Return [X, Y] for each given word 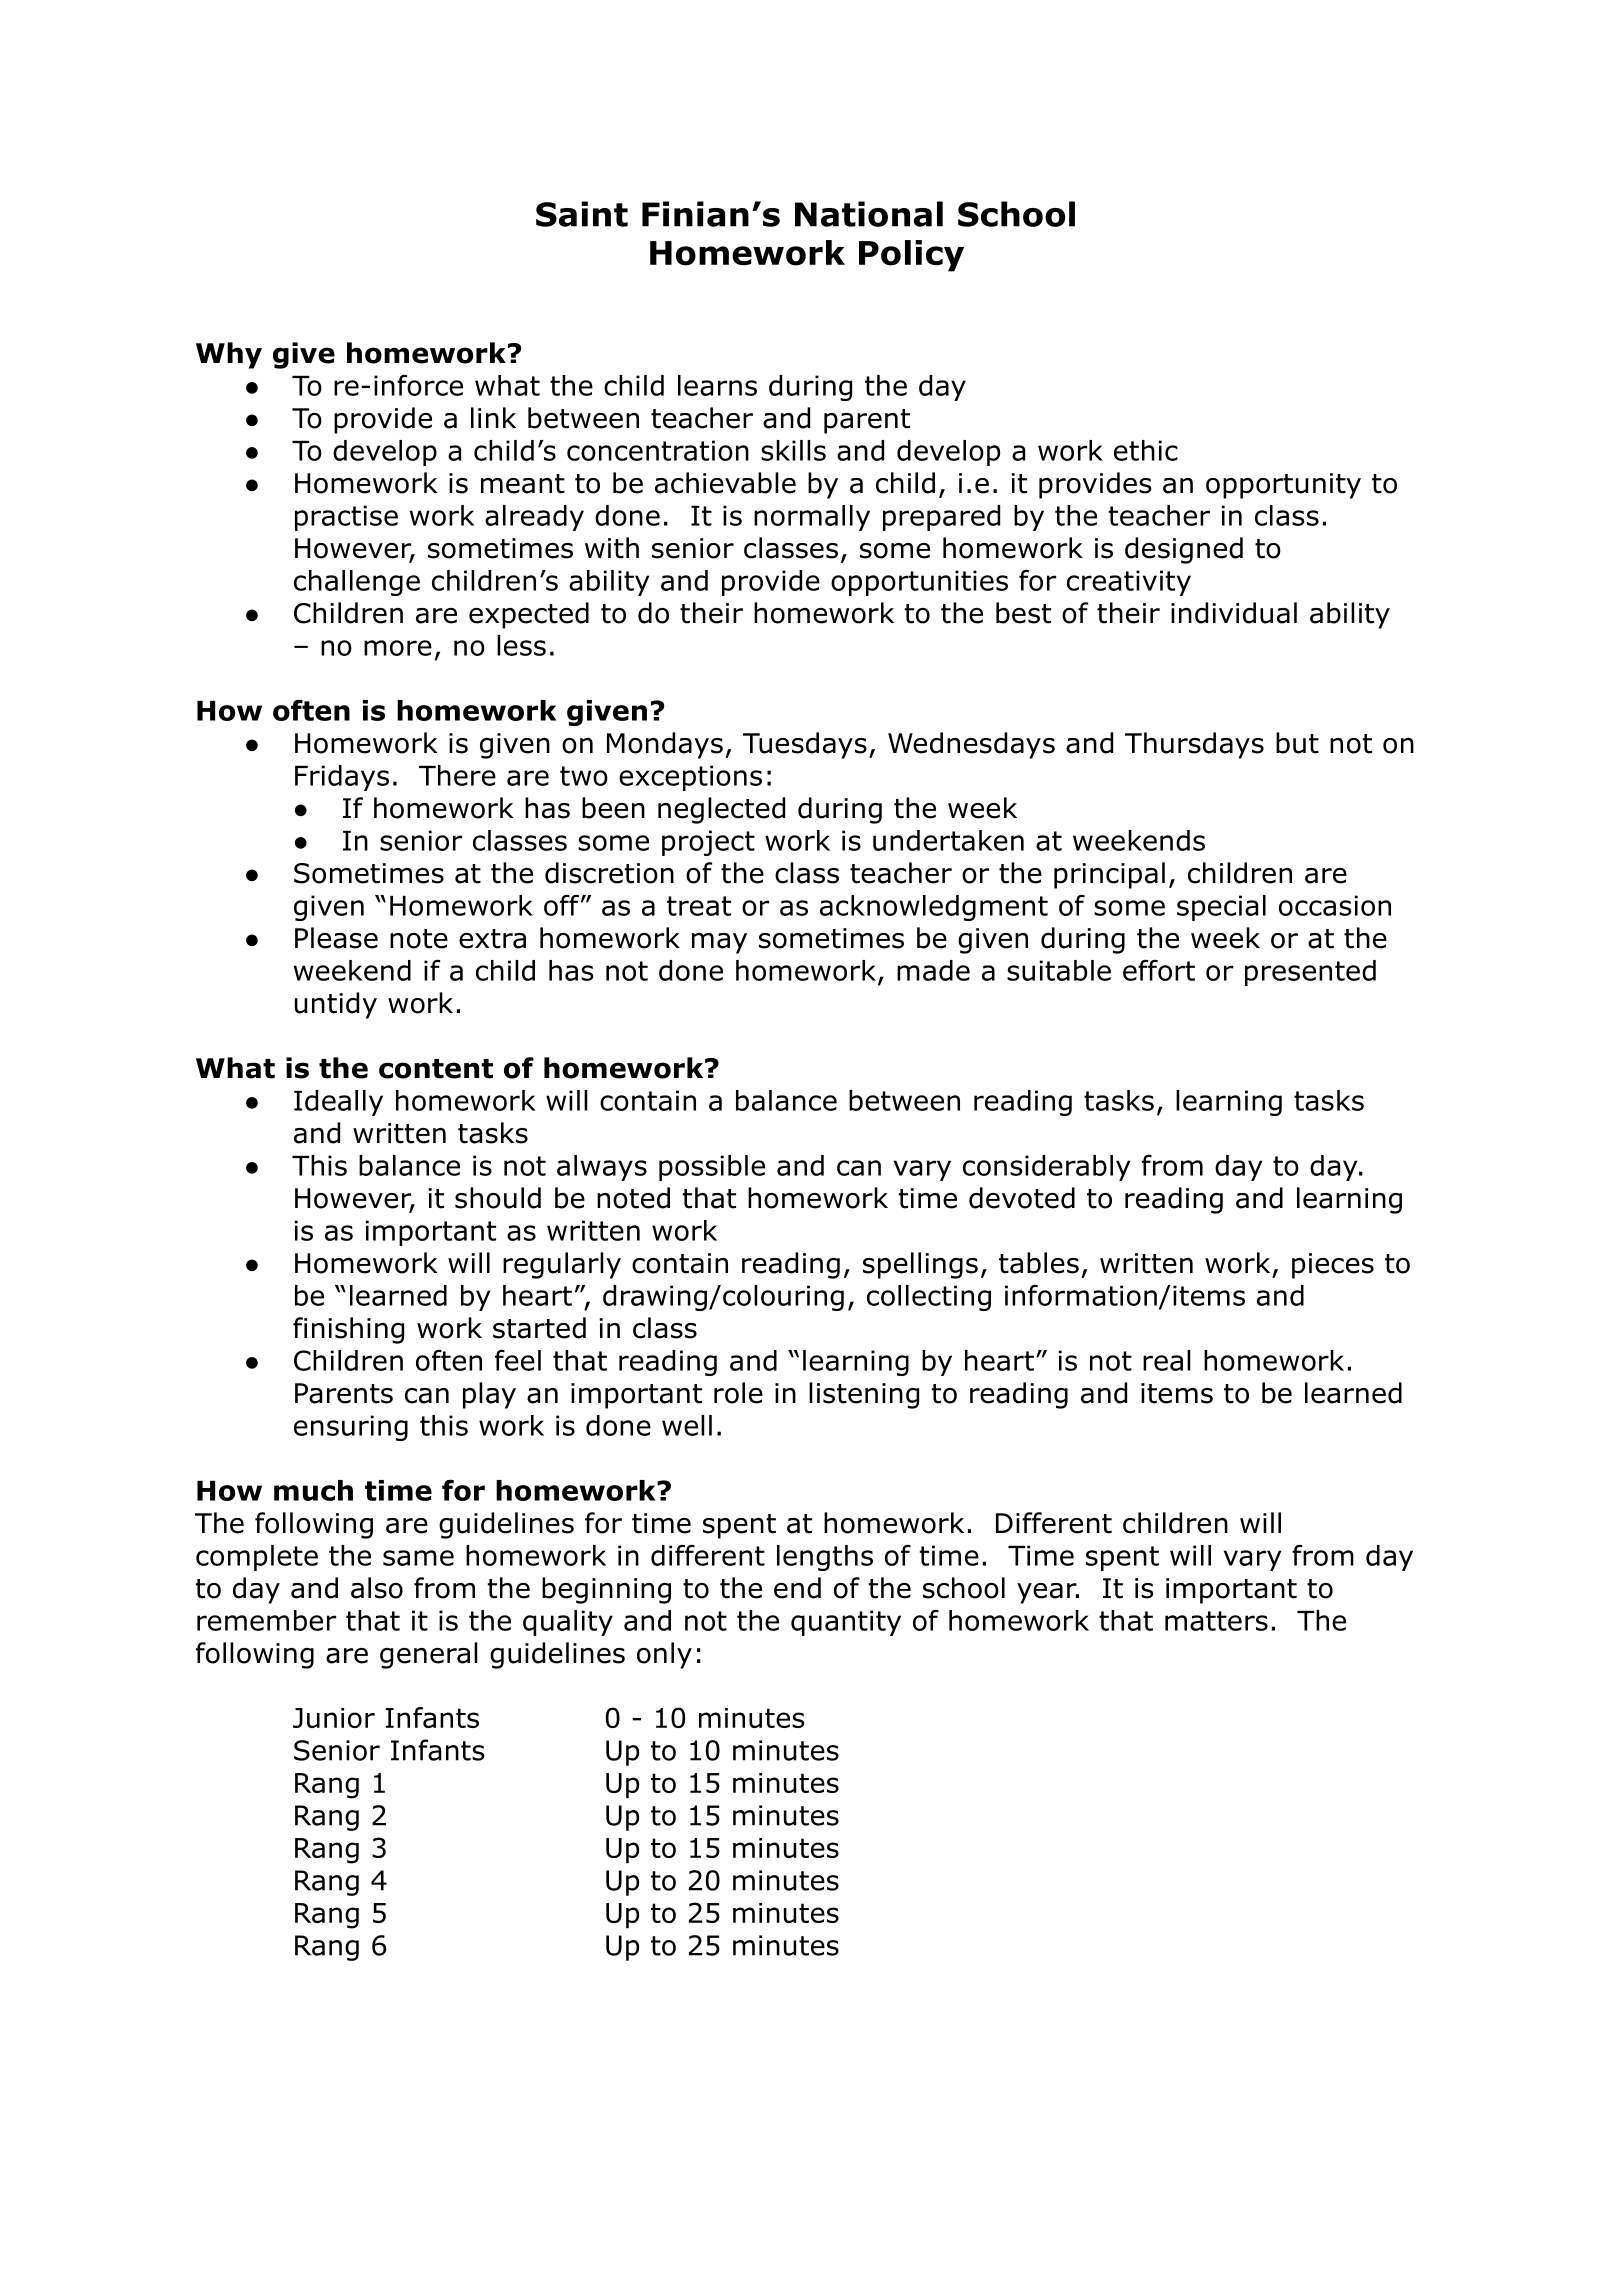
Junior [334, 1718]
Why [229, 355]
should [498, 1198]
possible [712, 1168]
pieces [1333, 1266]
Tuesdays [805, 745]
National [869, 214]
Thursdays [1194, 745]
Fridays [342, 778]
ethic [1146, 450]
